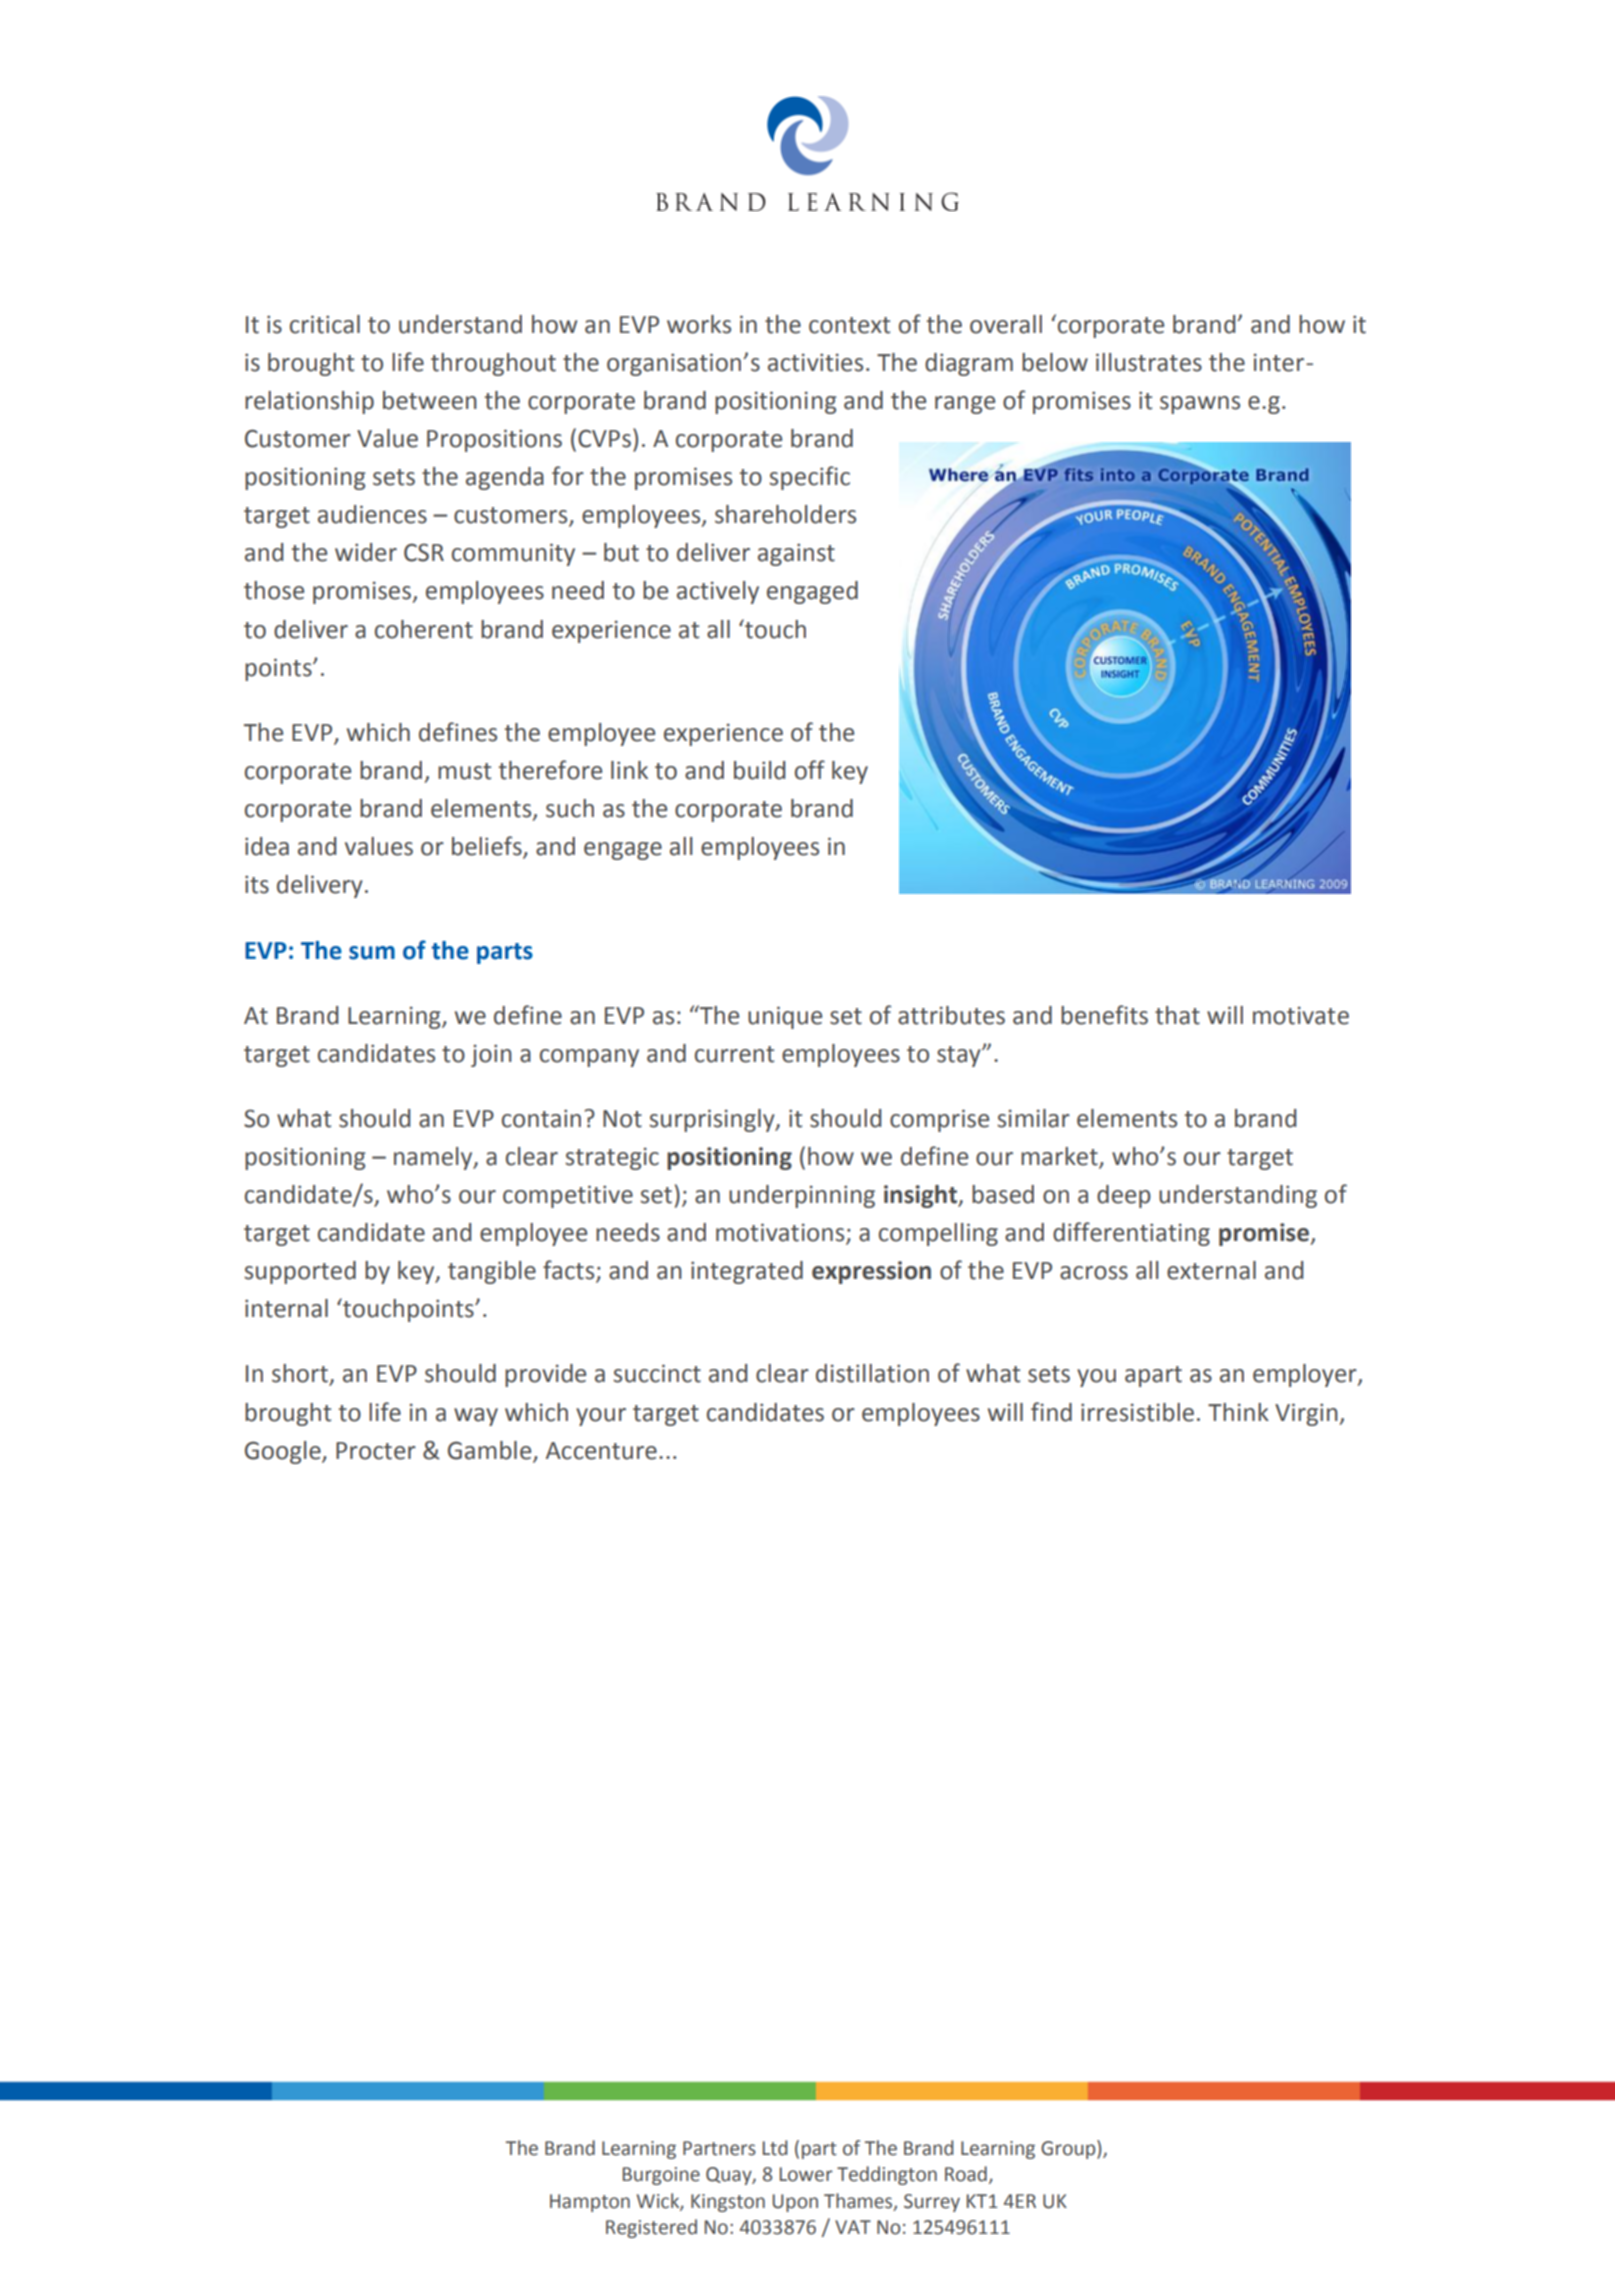 Image resolution: width=1615 pixels, height=2283 pixels. Describe the element at coordinates (966, 2174) in the screenshot. I see `Road` at that location.
